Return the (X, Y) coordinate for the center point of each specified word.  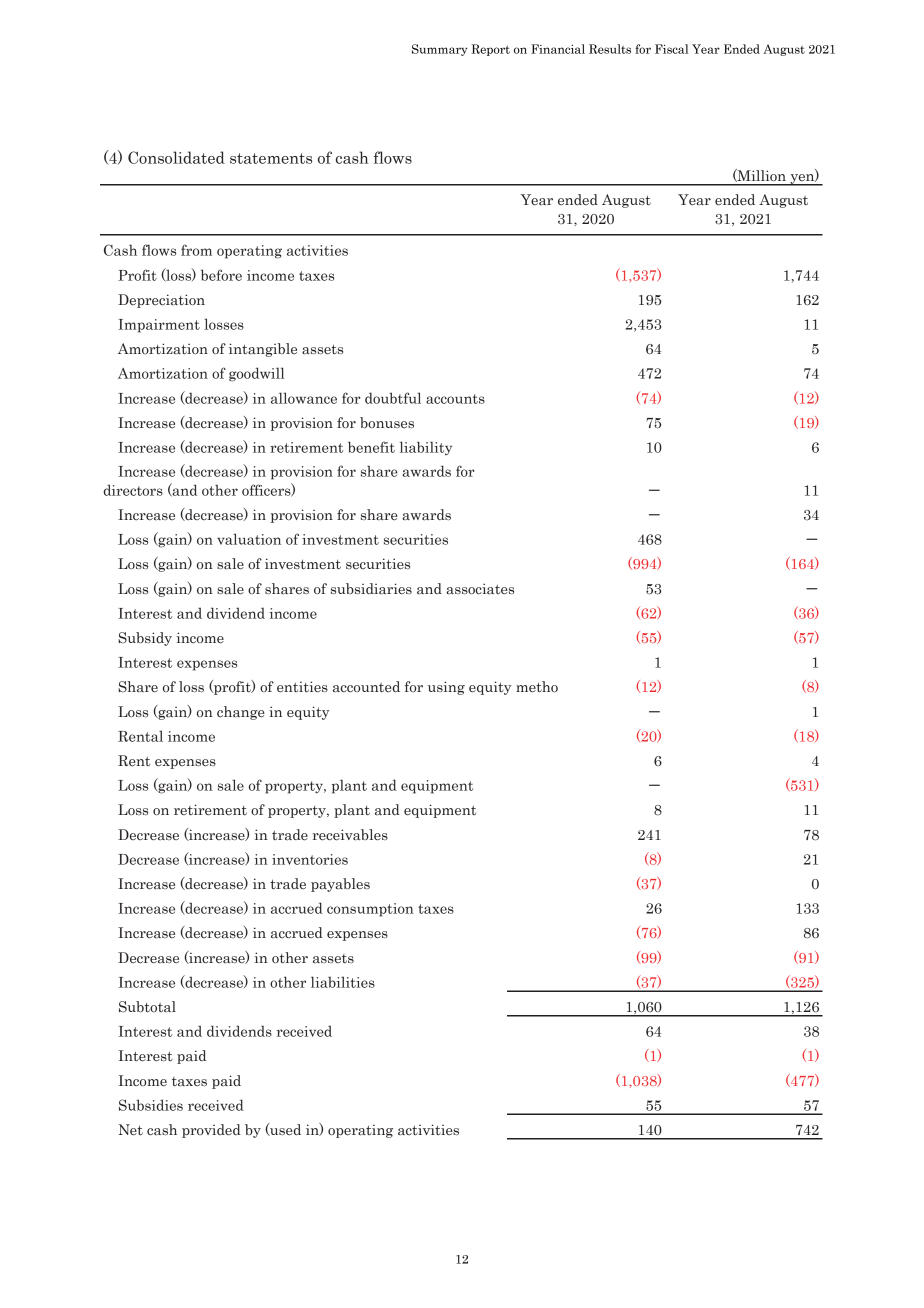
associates (480, 589)
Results (610, 49)
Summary (440, 50)
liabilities (343, 982)
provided (211, 1131)
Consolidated (176, 157)
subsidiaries (371, 589)
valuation (249, 539)
